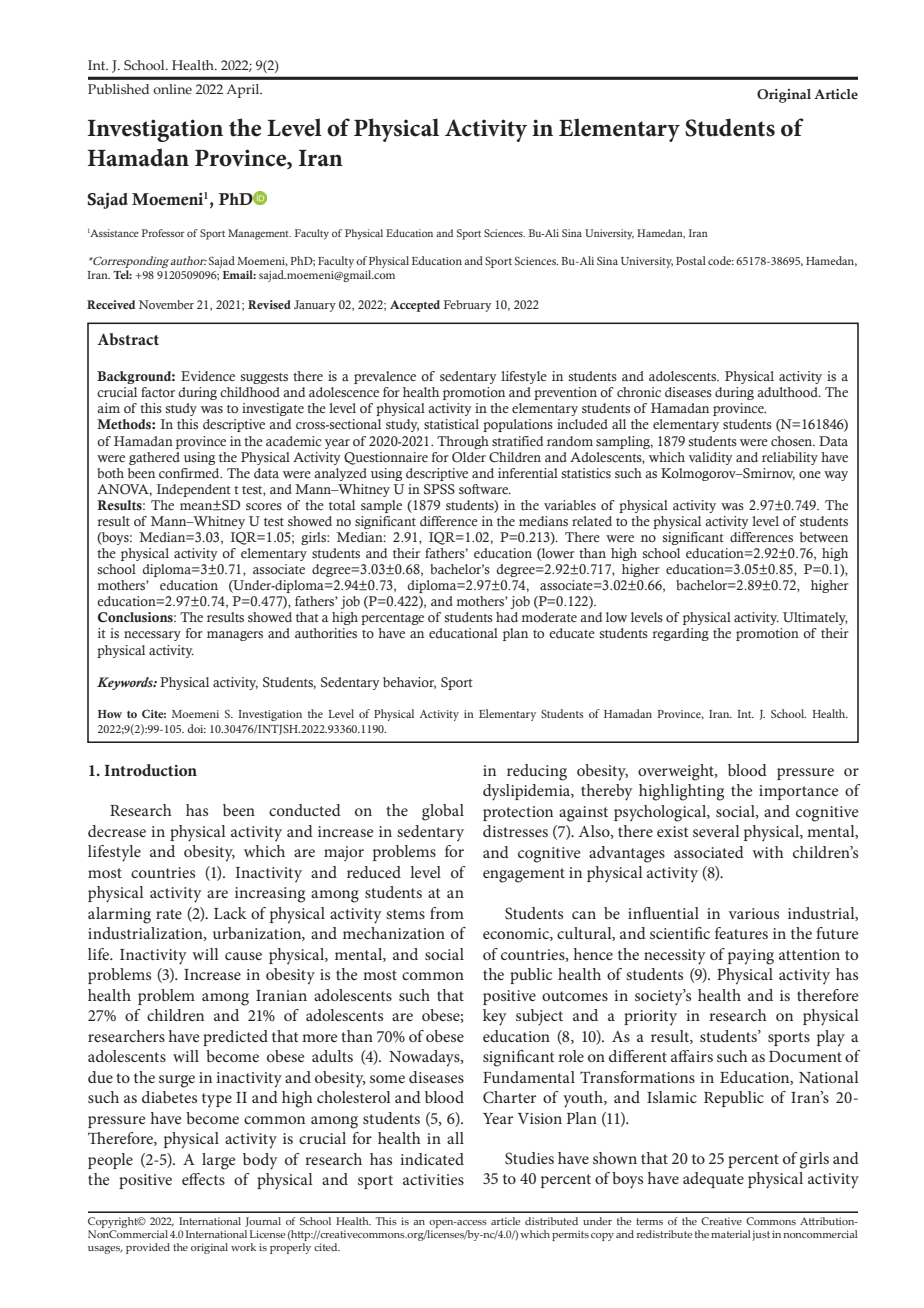 The height and width of the screenshot is (1308, 924). I want to click on code, so click(721, 260).
